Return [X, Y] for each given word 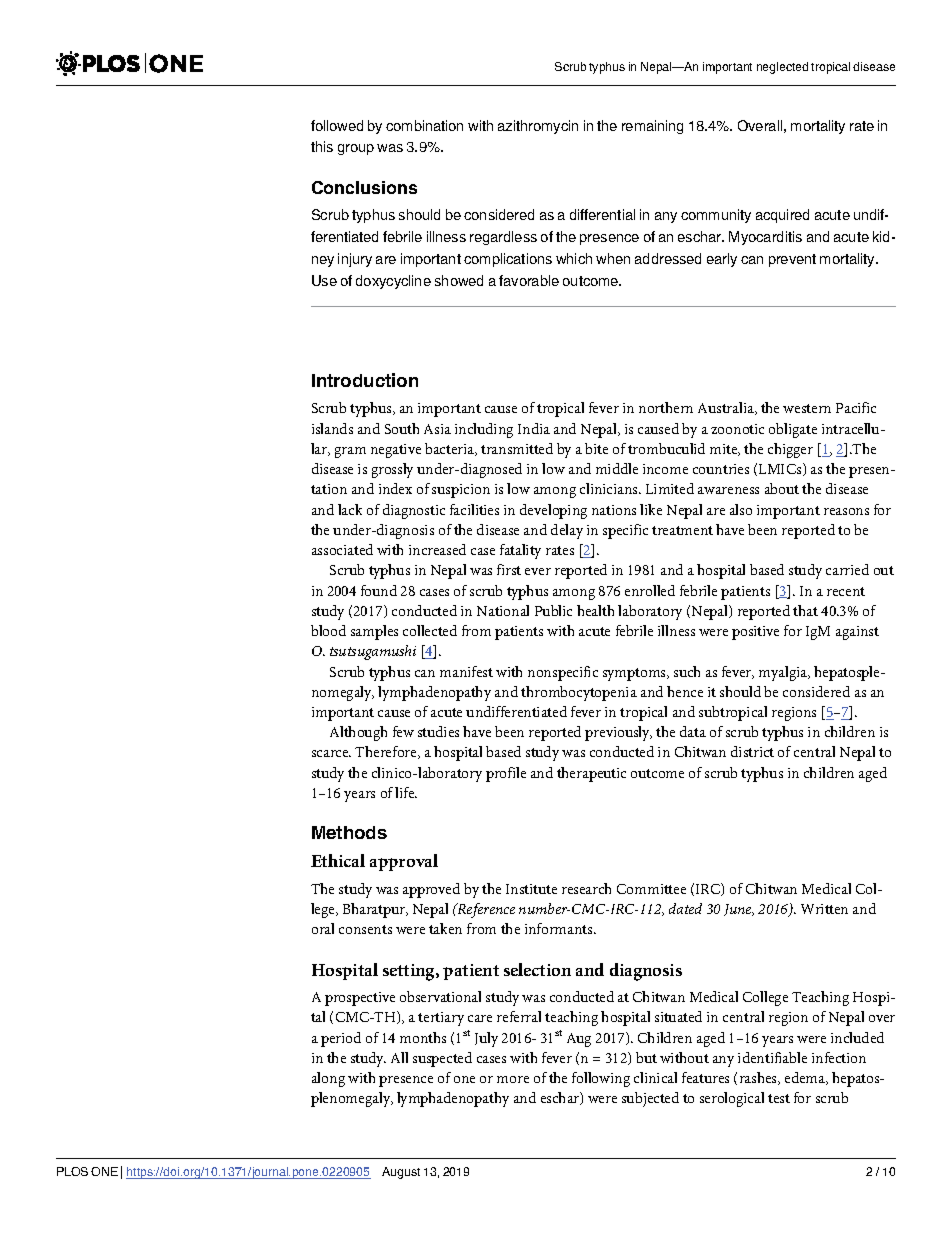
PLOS [72, 1171]
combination [424, 125]
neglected [782, 68]
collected [430, 630]
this [322, 146]
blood [328, 630]
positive [755, 633]
